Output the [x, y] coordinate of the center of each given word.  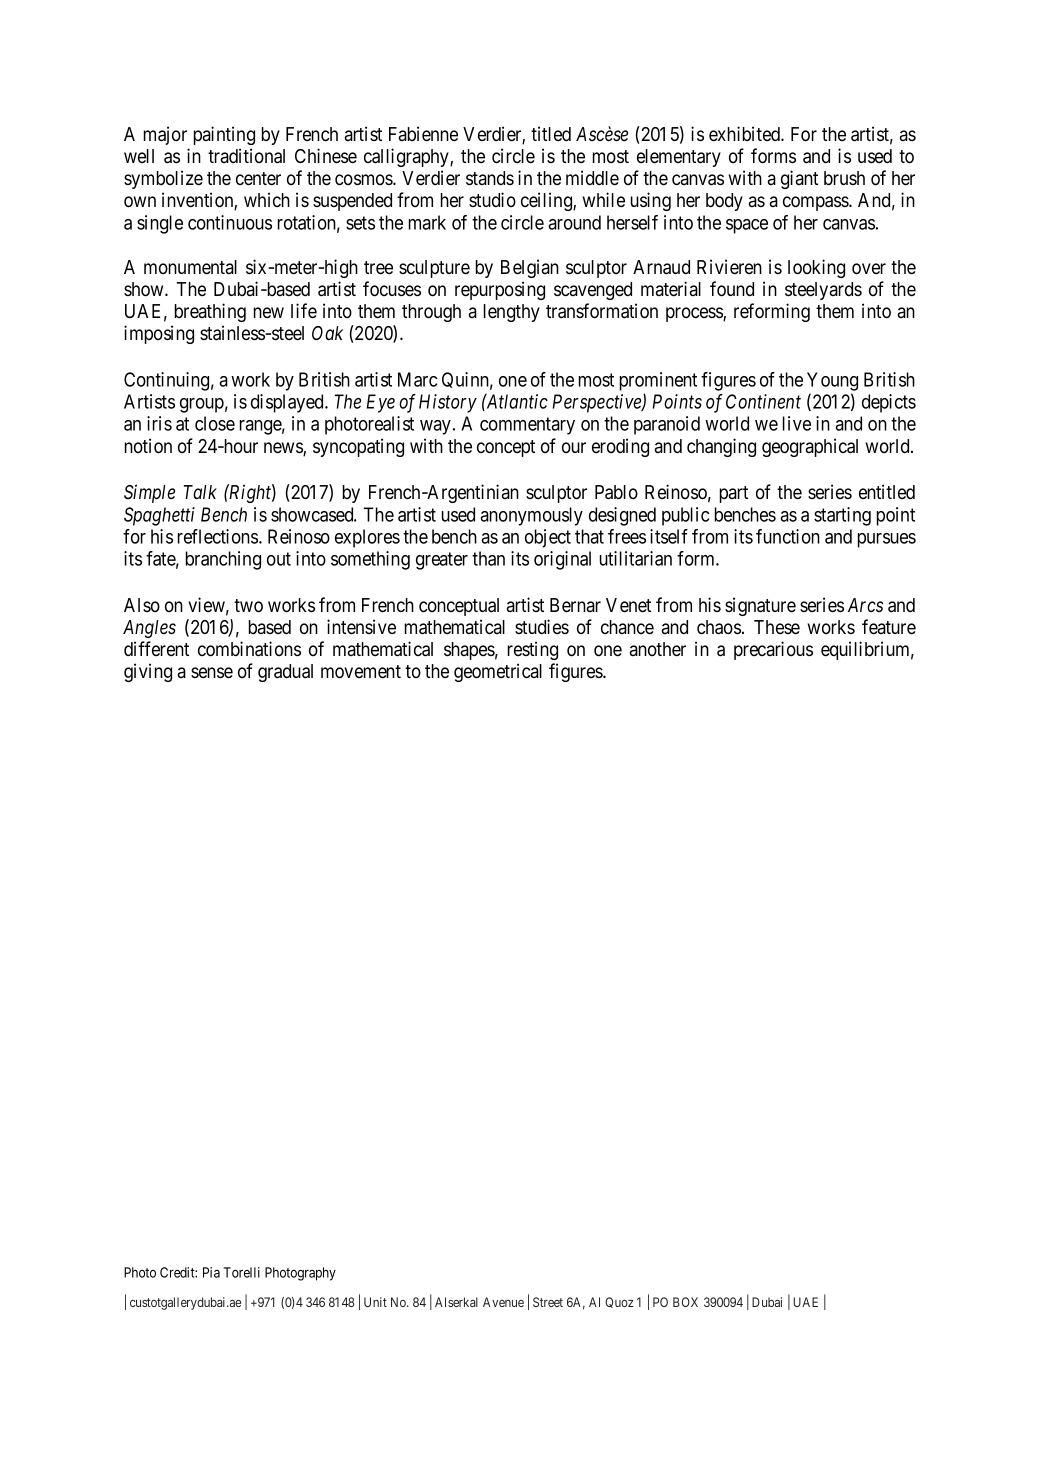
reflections [219, 536]
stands [490, 178]
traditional [246, 156]
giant [799, 179]
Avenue [503, 1302]
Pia [211, 1272]
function [788, 536]
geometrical [498, 672]
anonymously [531, 516]
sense [212, 673]
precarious [773, 650]
